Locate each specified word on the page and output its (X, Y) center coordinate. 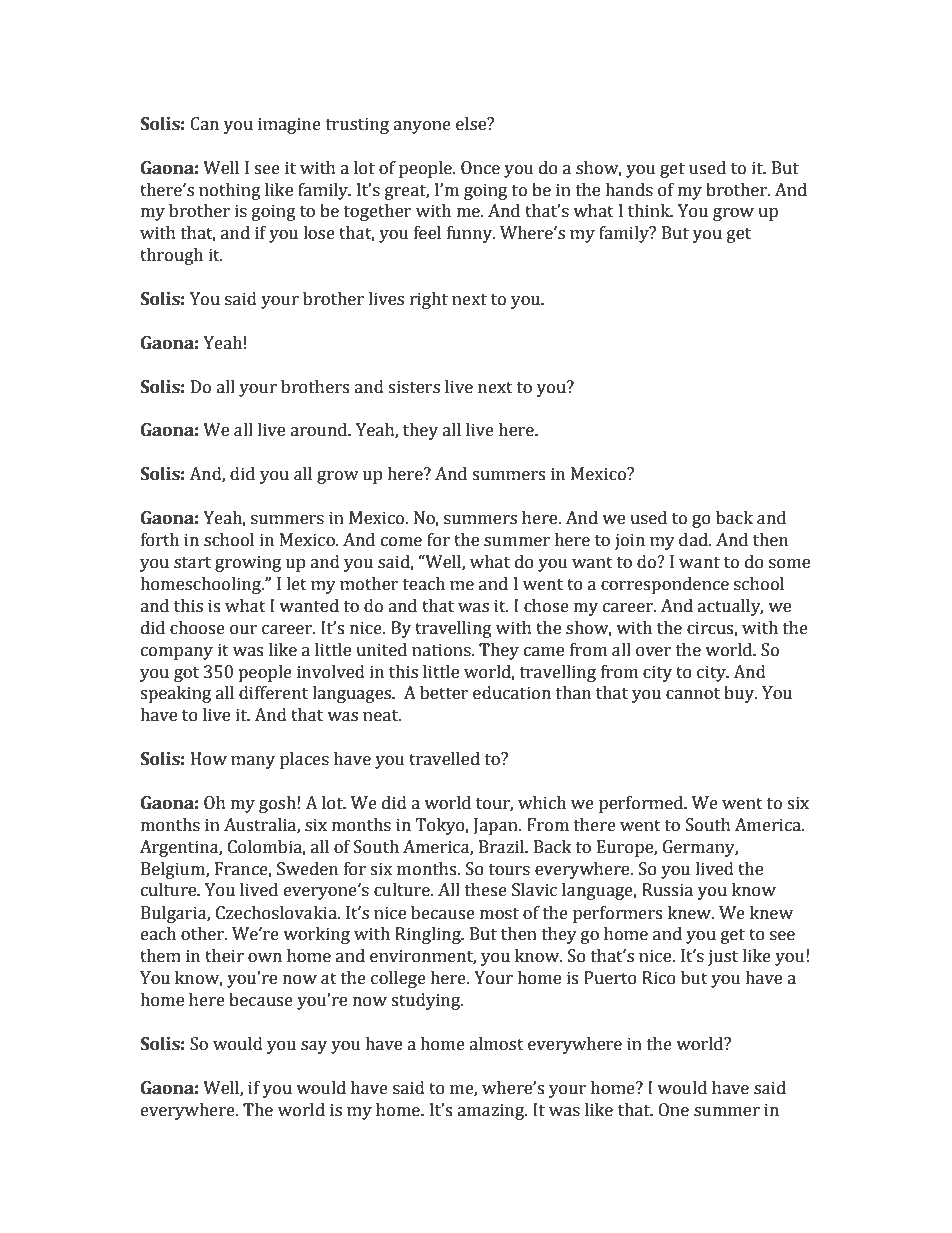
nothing (230, 191)
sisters (414, 387)
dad (694, 540)
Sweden (307, 869)
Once (480, 168)
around (320, 430)
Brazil (503, 847)
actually (730, 607)
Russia (667, 890)
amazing (492, 1111)
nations (442, 650)
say (314, 1047)
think (650, 211)
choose (197, 628)
